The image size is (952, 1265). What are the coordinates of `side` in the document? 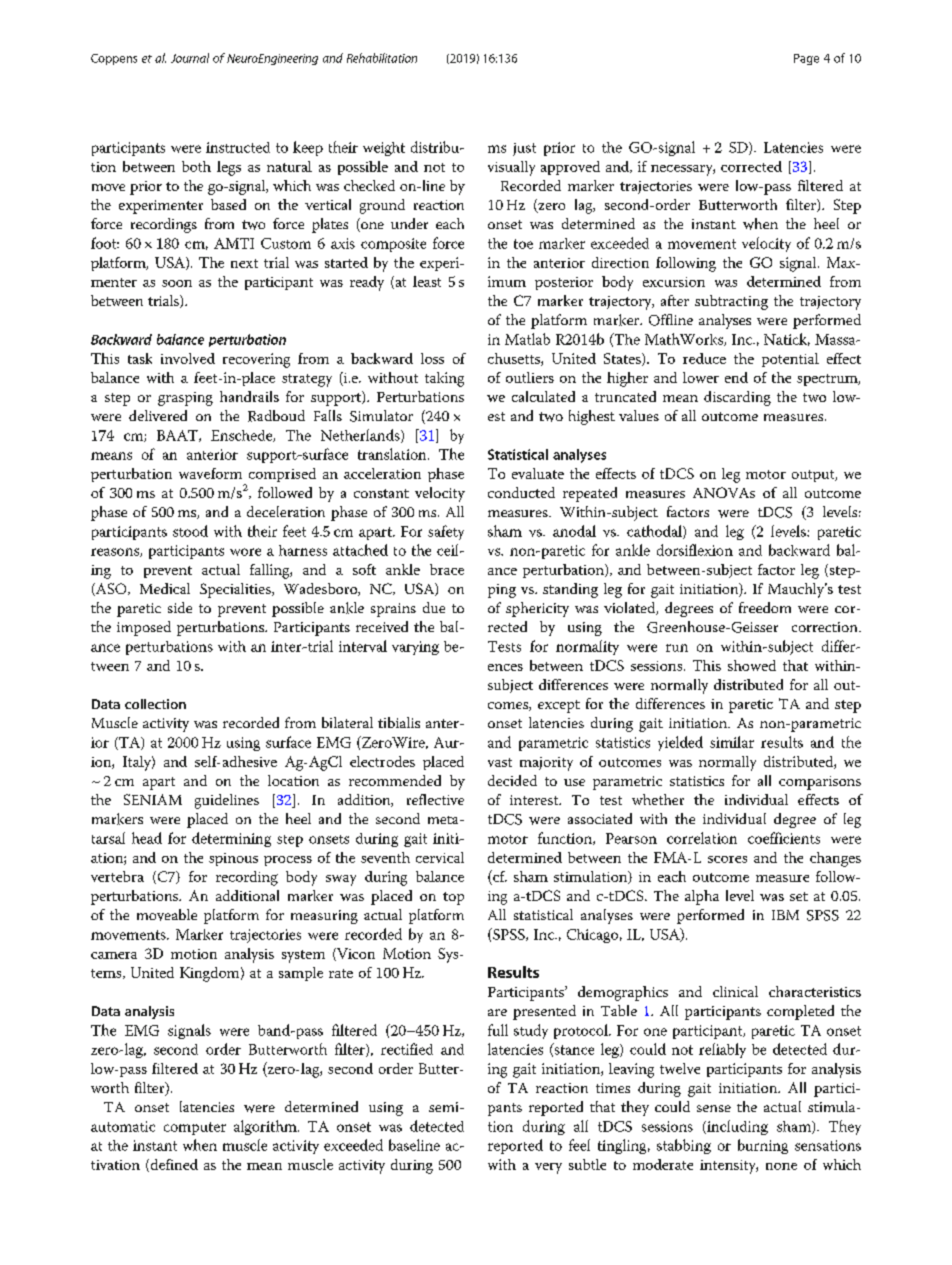 It's located at (180, 607).
